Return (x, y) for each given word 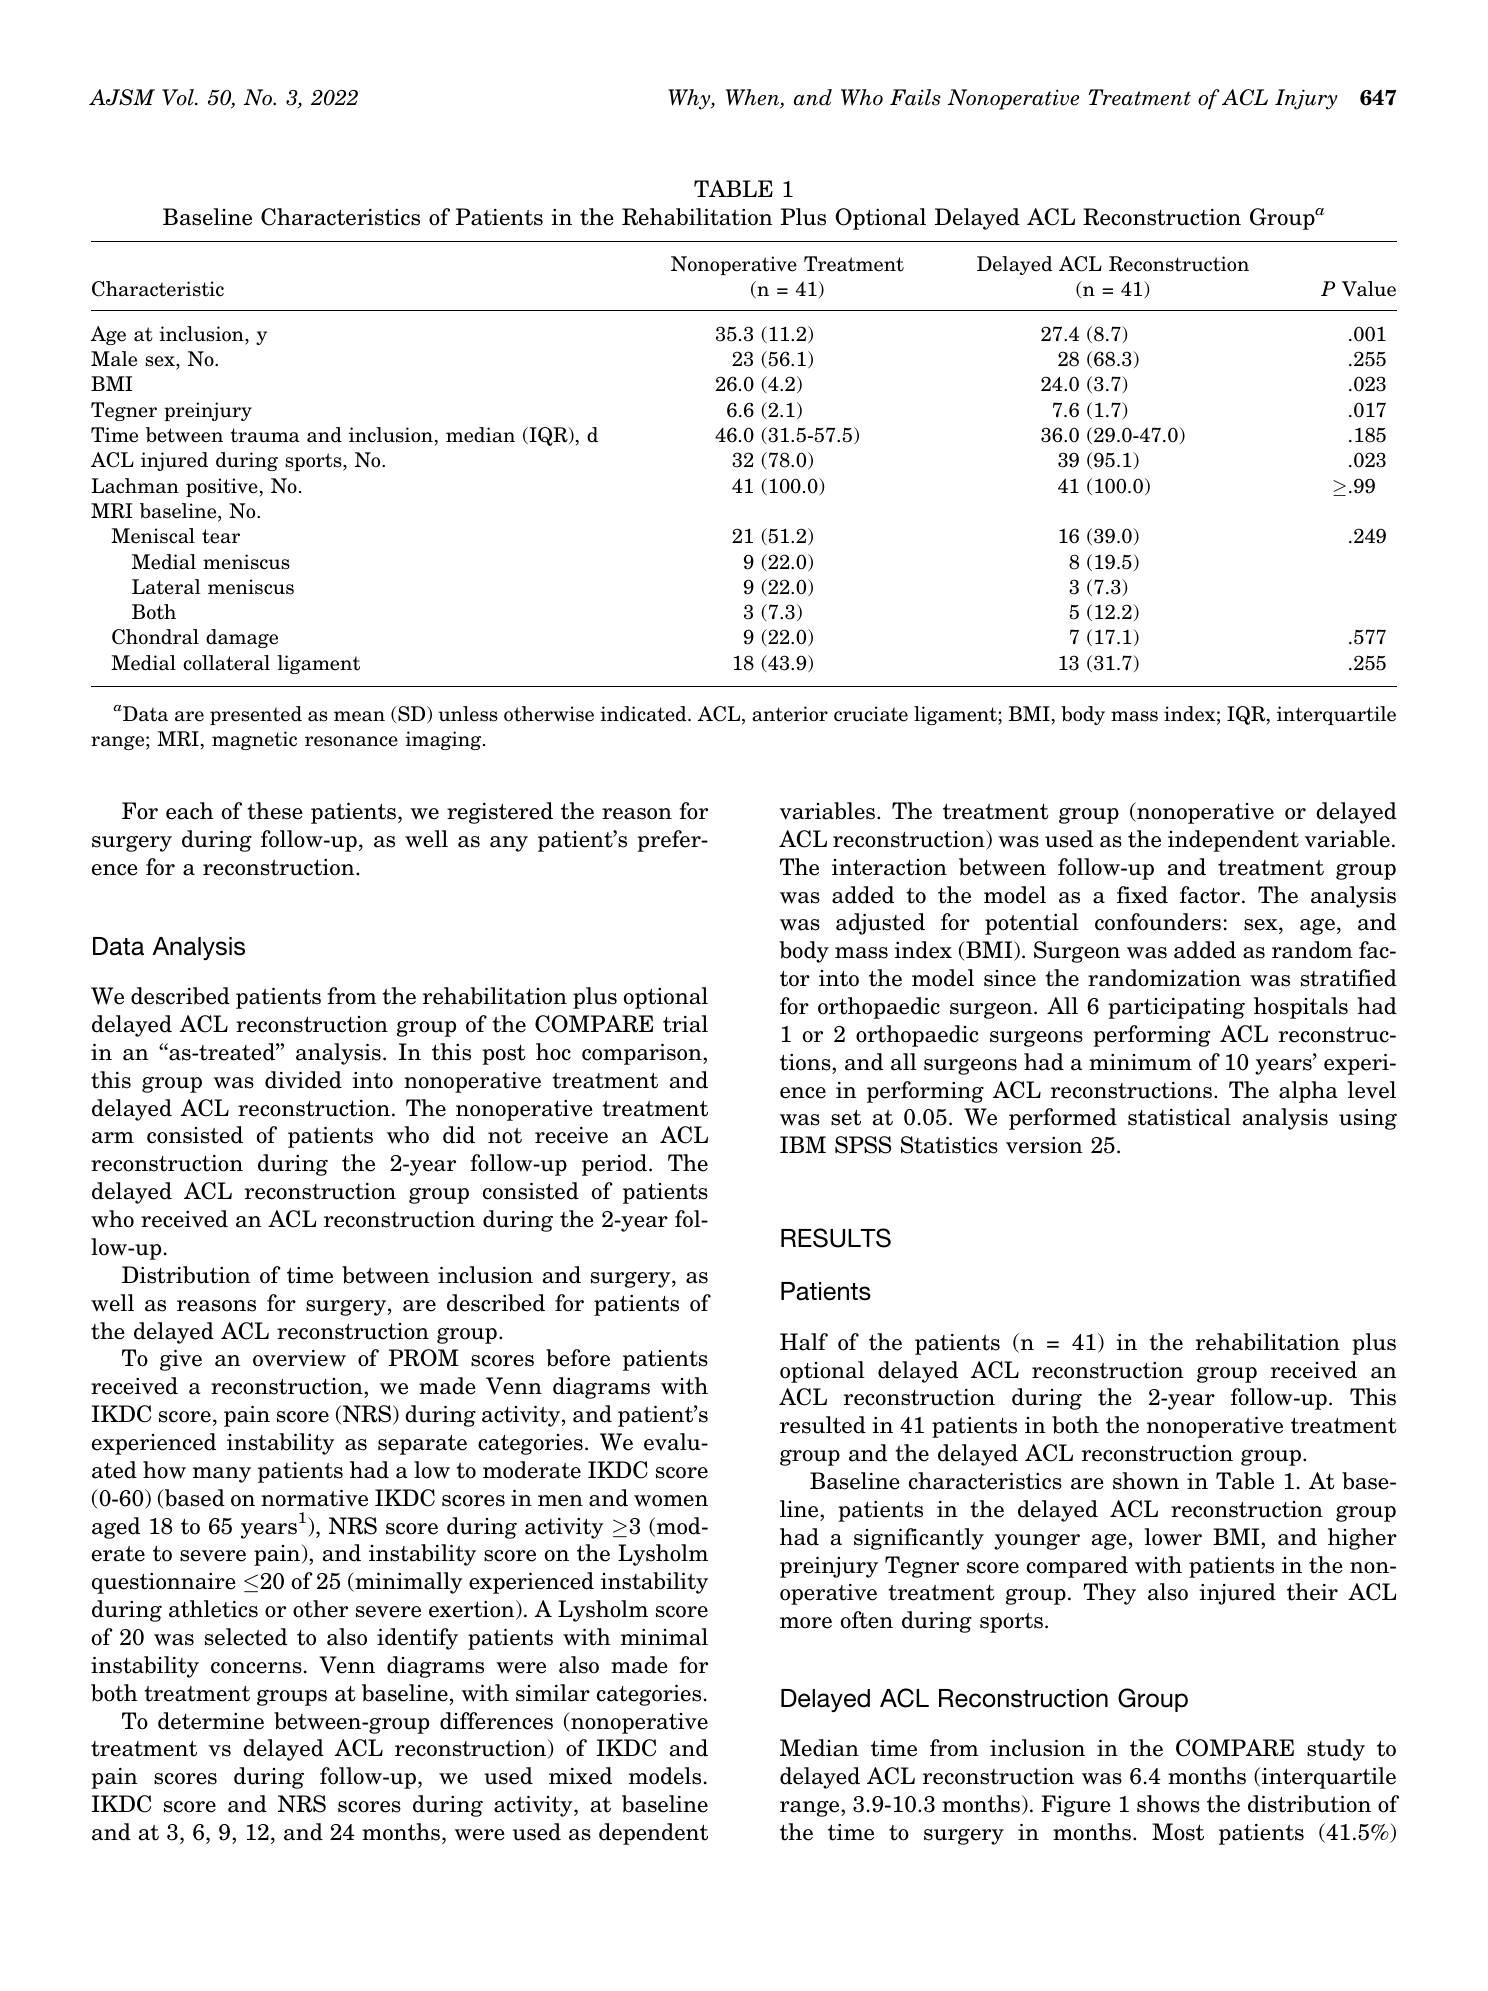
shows (1168, 1804)
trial (685, 1024)
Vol (179, 97)
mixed (580, 1776)
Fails (915, 97)
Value (1369, 289)
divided (303, 1080)
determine (211, 1721)
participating (1176, 1008)
